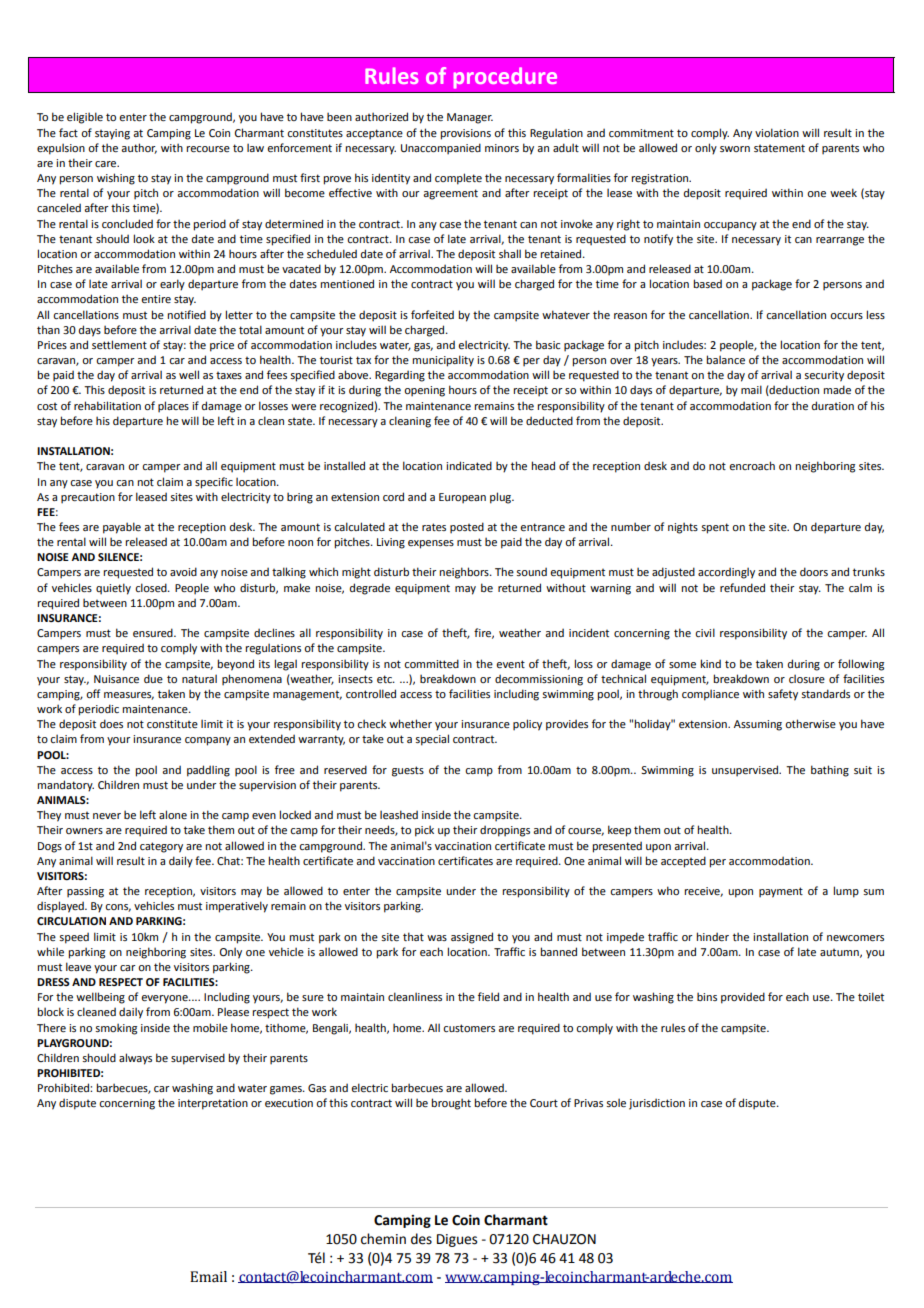 Image resolution: width=924 pixels, height=1308 pixels. I want to click on due, so click(153, 678).
